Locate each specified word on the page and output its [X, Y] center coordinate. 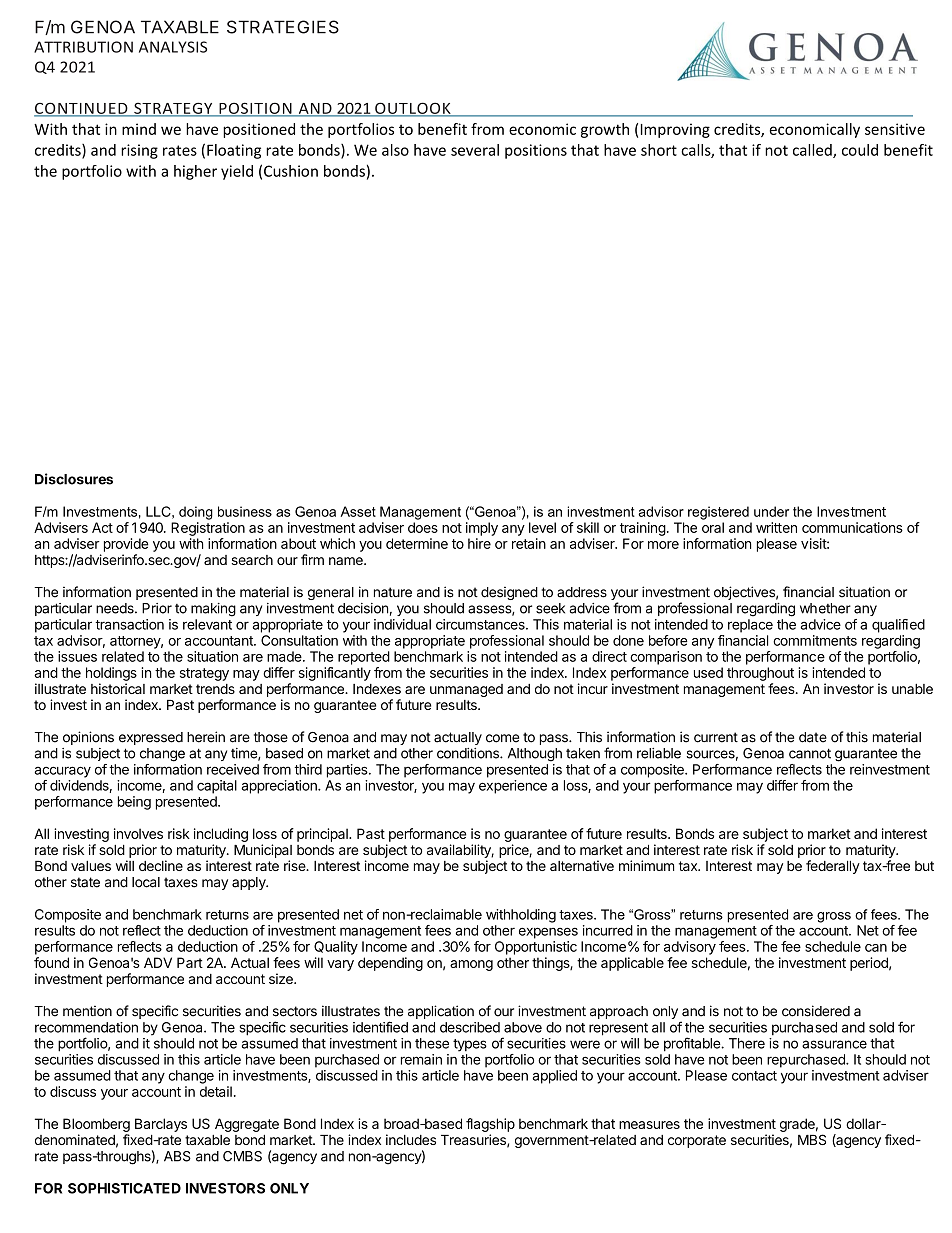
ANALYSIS [173, 47]
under [771, 511]
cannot [810, 753]
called [813, 151]
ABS [177, 1156]
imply [482, 529]
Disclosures [74, 479]
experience [513, 787]
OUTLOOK [413, 109]
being [134, 803]
